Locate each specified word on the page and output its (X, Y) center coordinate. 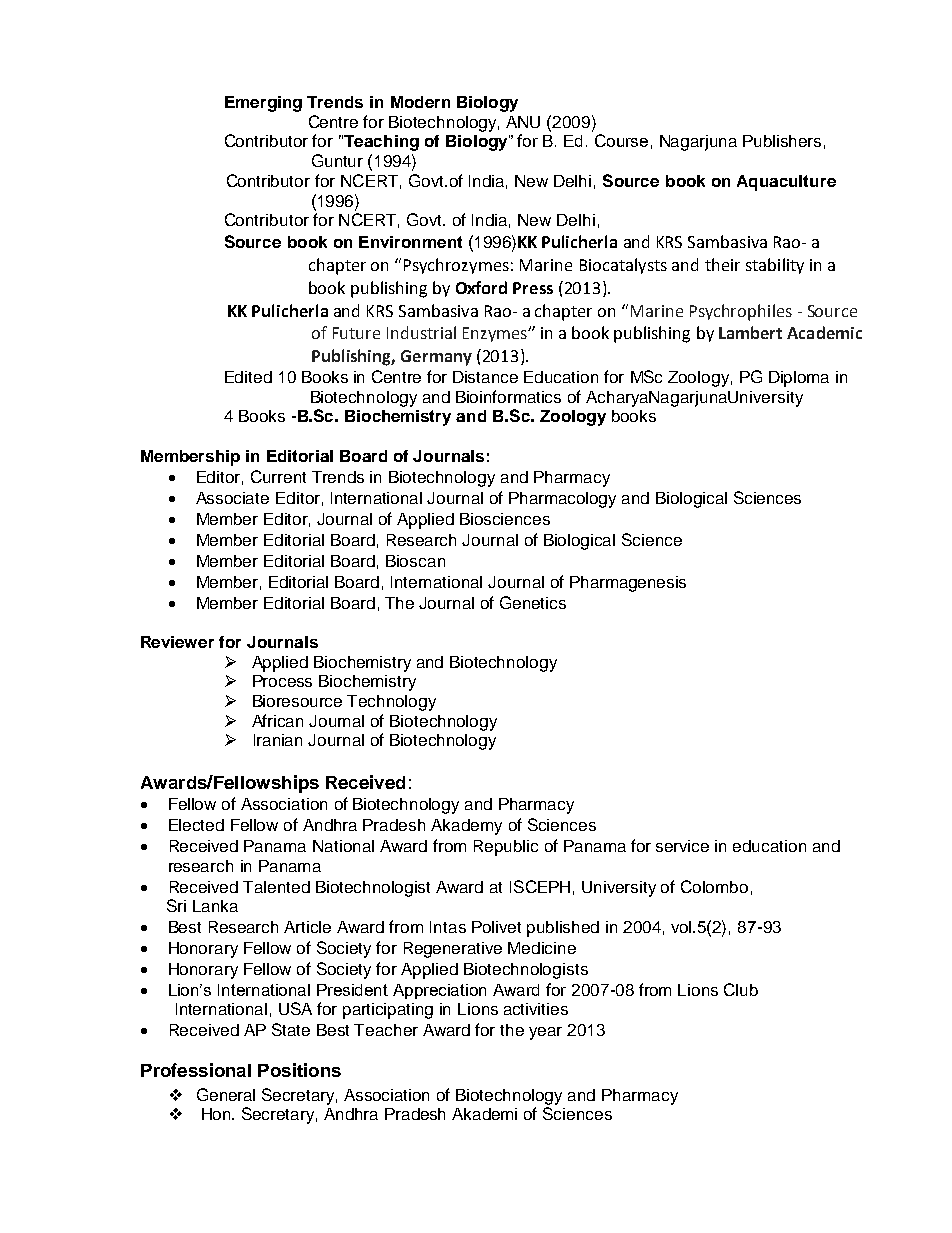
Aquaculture (786, 183)
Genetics (533, 602)
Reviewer (177, 642)
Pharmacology (562, 500)
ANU (523, 122)
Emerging (263, 104)
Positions (299, 1070)
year (545, 1033)
